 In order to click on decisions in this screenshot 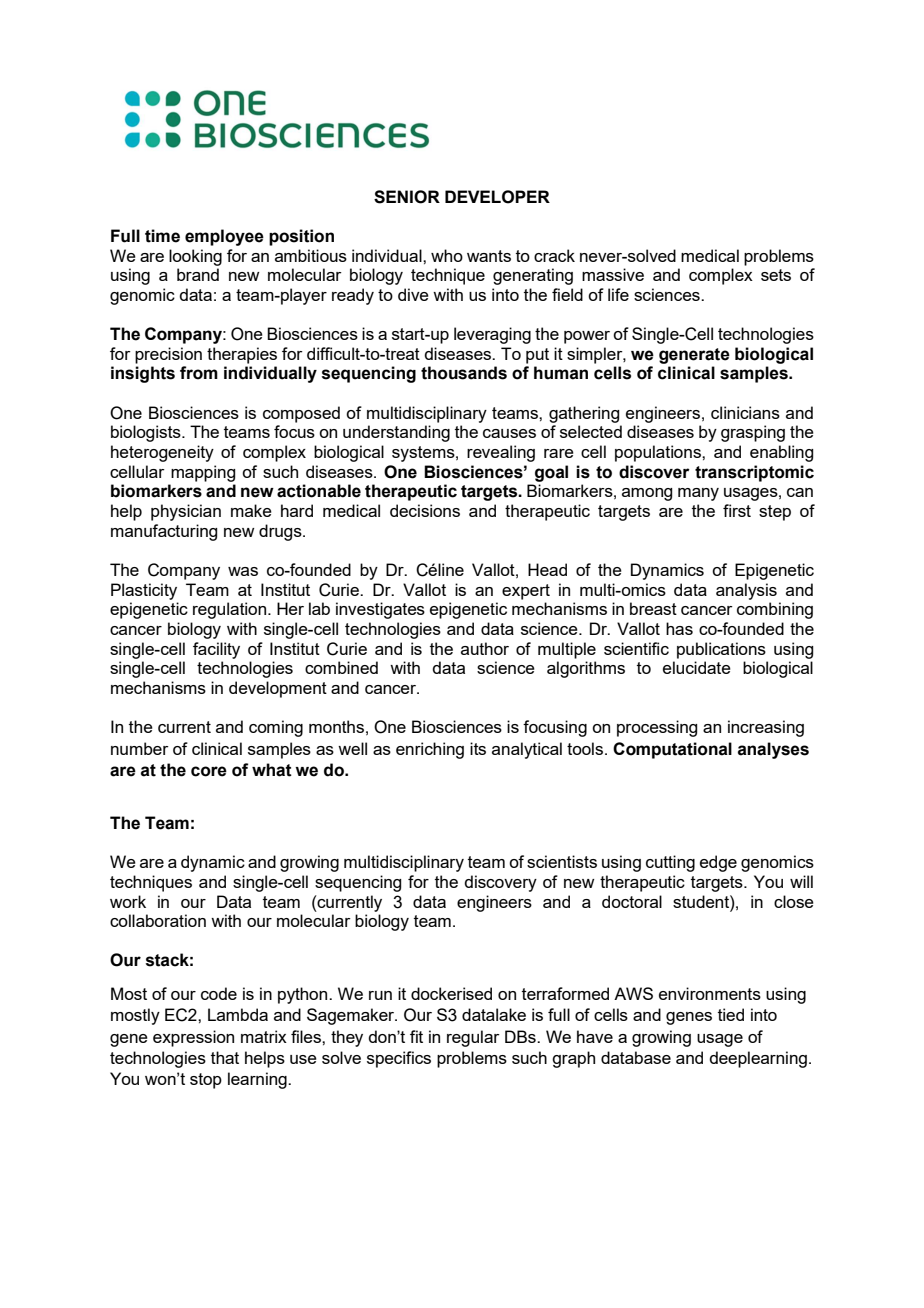, I will do `click(425, 510)`.
